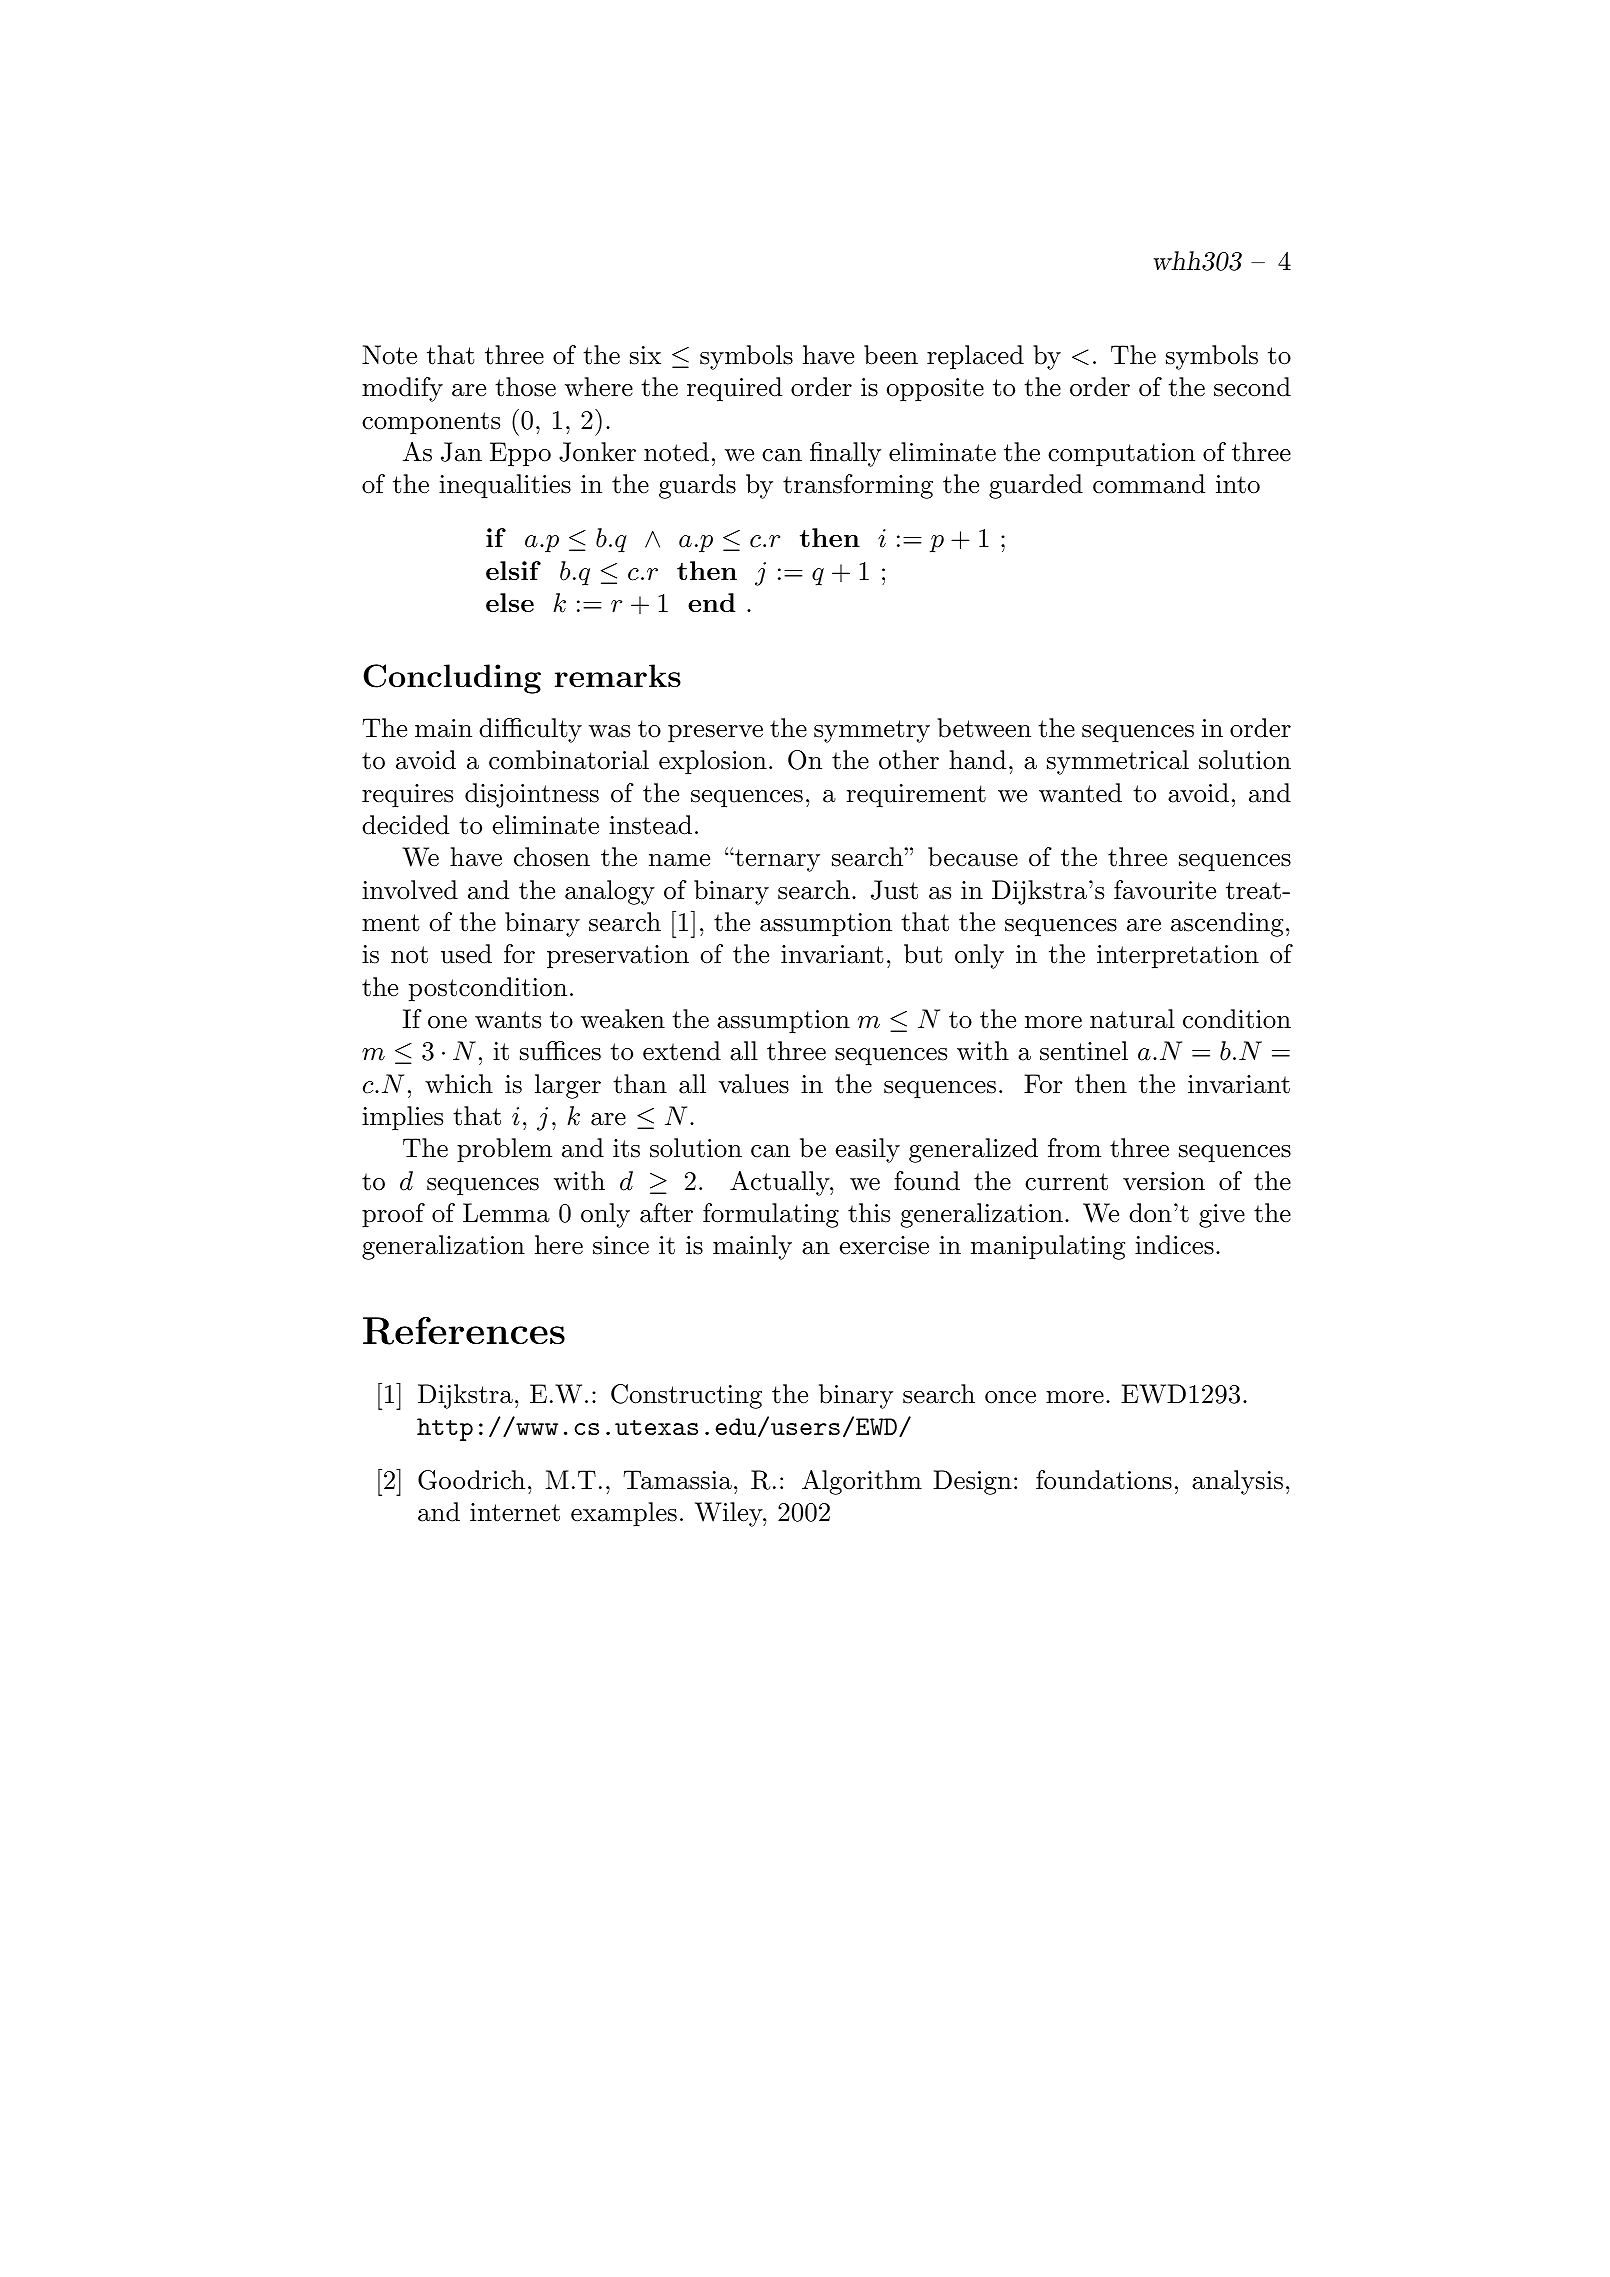 Image resolution: width=1610 pixels, height=2277 pixels. What do you see at coordinates (530, 730) in the screenshot?
I see `difficulty` at bounding box center [530, 730].
